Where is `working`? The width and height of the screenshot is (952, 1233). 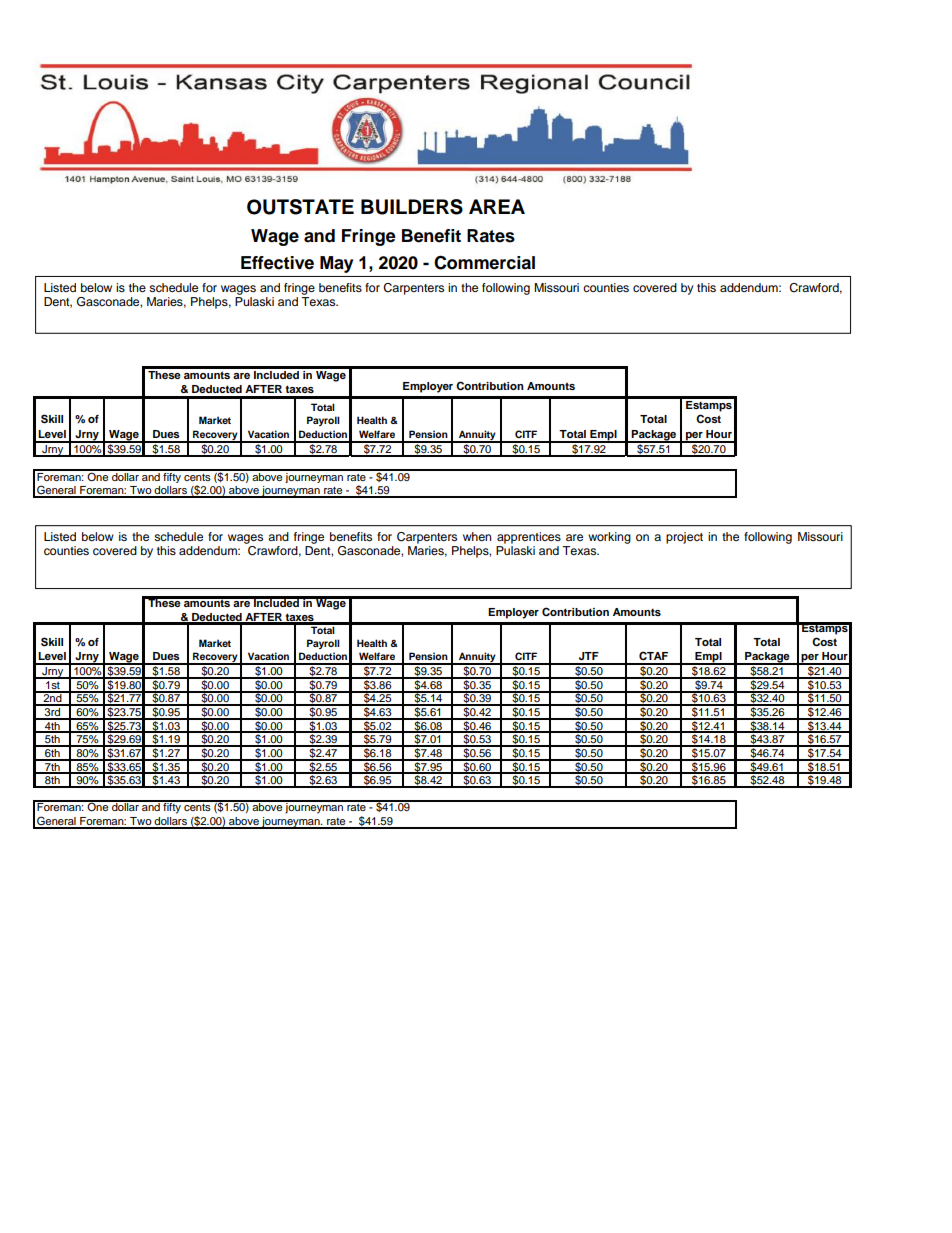
working is located at coordinates (609, 538).
